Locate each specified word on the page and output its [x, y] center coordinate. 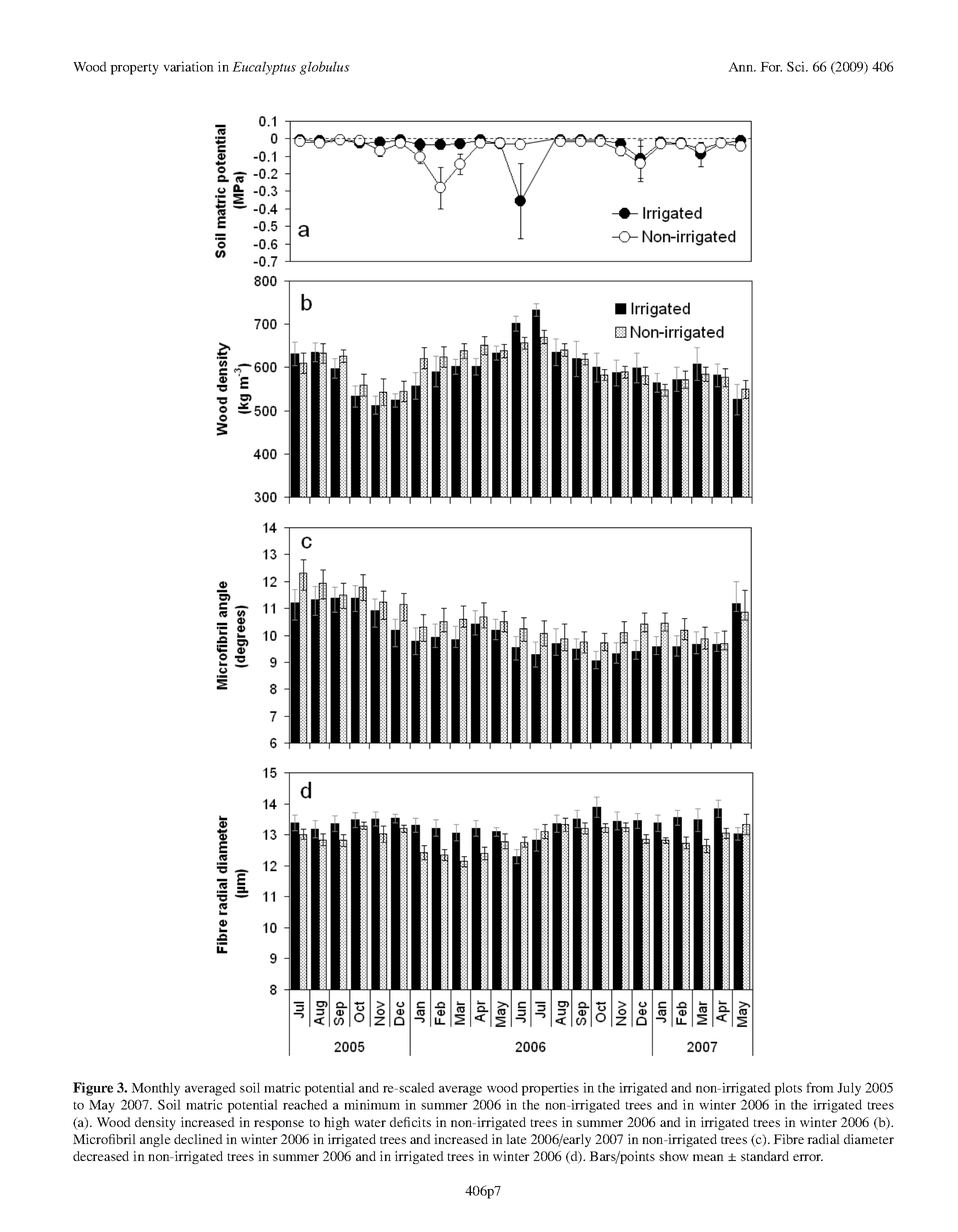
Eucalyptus [264, 68]
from [820, 1087]
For [771, 67]
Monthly [155, 1089]
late [516, 1139]
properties [550, 1089]
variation [188, 66]
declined [198, 1139]
